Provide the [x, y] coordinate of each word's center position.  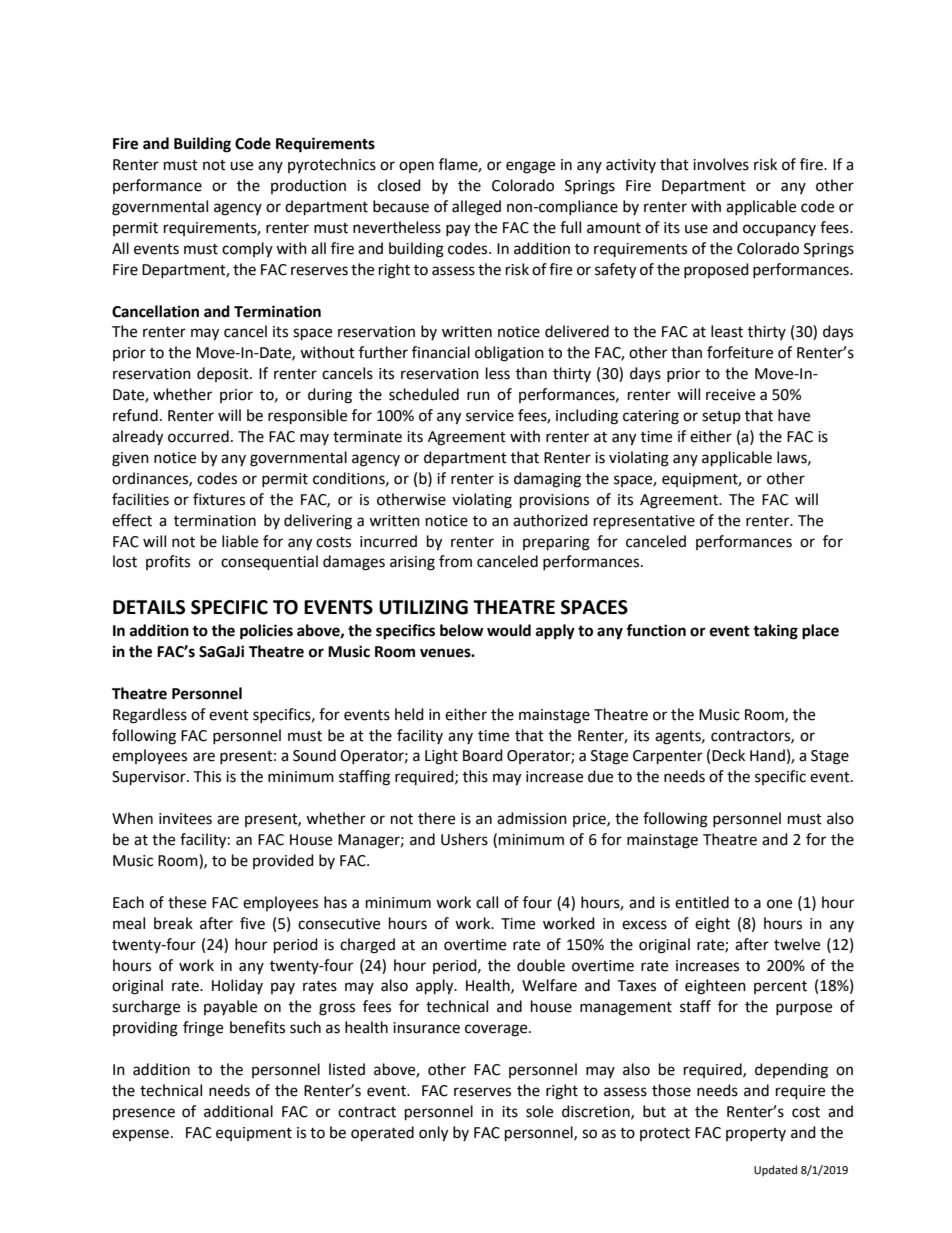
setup [721, 417]
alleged [476, 208]
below [462, 630]
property [756, 1134]
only [433, 1134]
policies [266, 632]
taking [775, 632]
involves [721, 164]
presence [144, 1114]
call [487, 902]
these [187, 902]
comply [247, 249]
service [490, 416]
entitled [702, 902]
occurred [198, 436]
